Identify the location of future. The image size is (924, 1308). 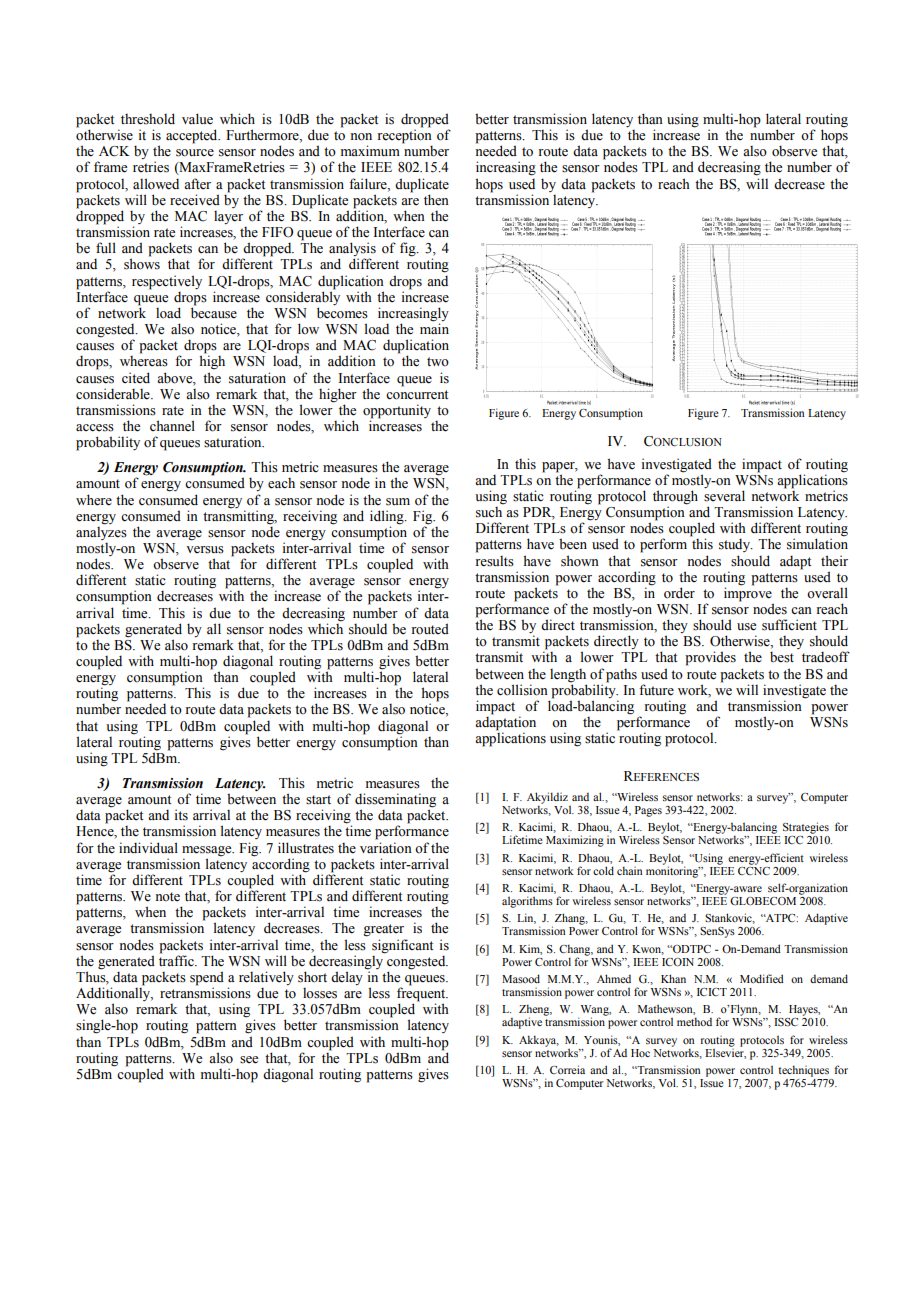
(656, 690).
